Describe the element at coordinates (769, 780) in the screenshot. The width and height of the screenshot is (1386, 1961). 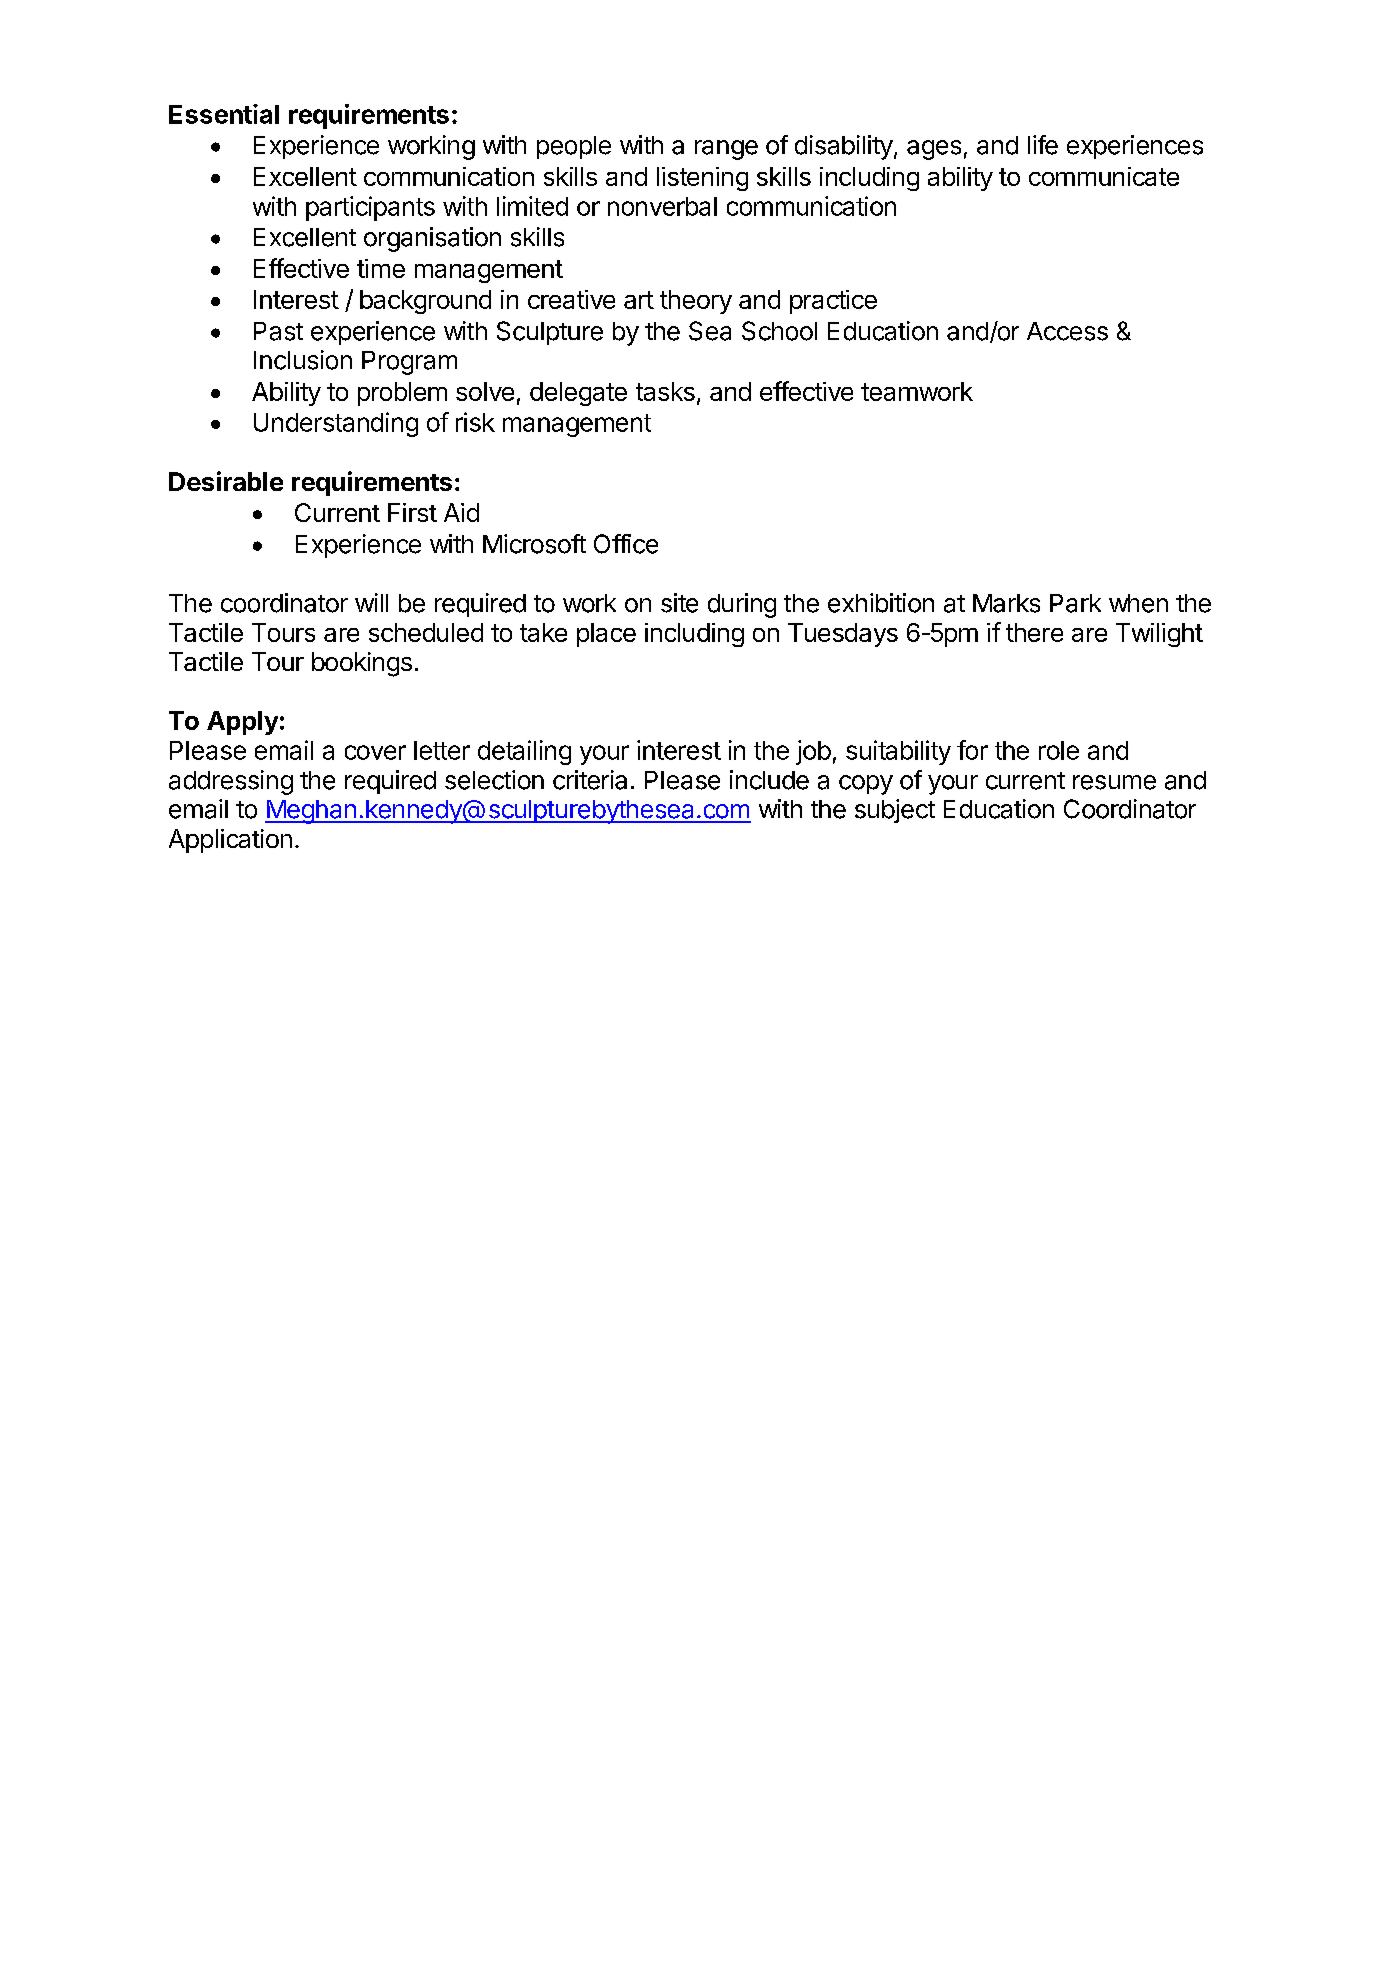
I see `include` at that location.
